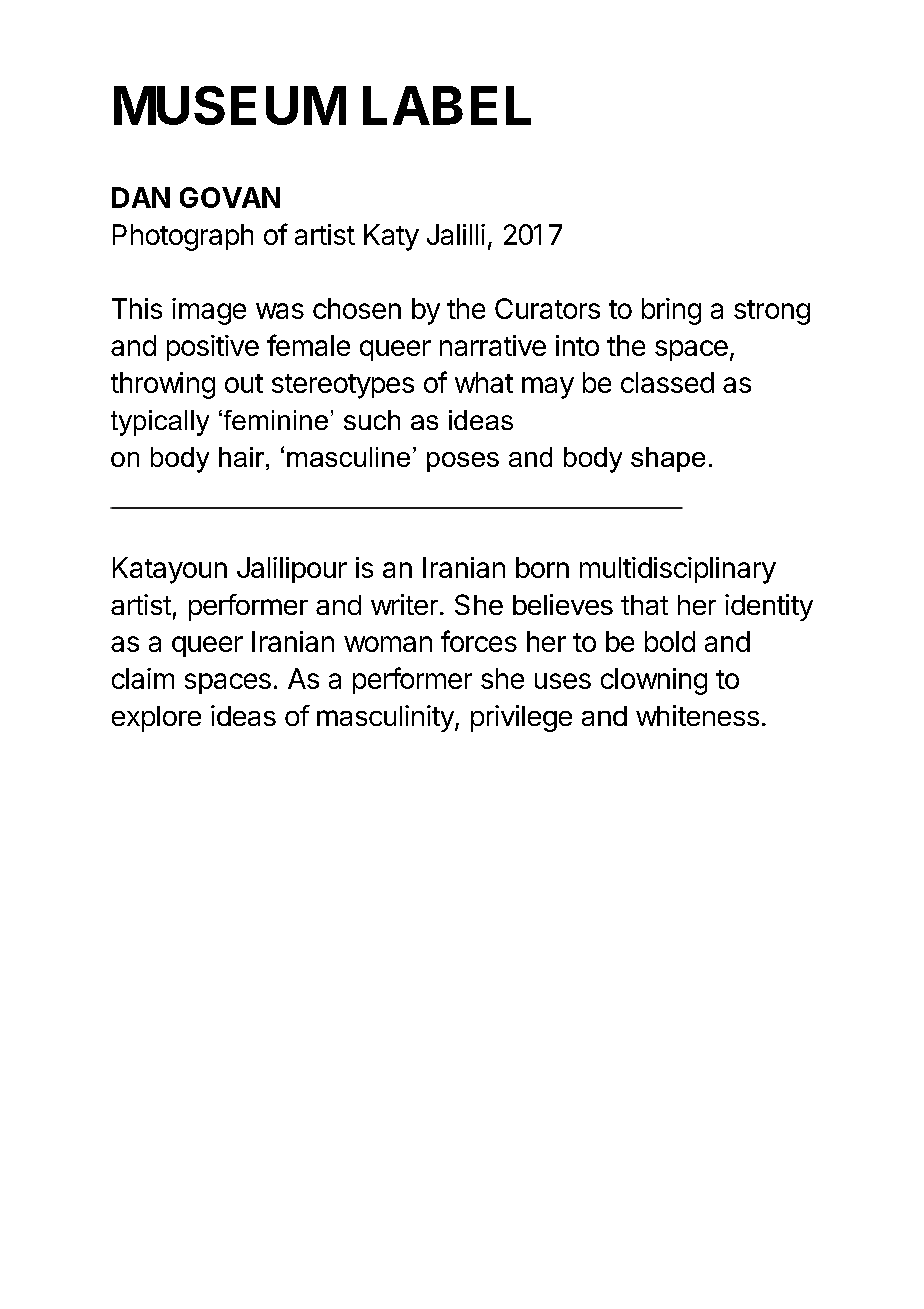  I want to click on GOVAN, so click(230, 197).
